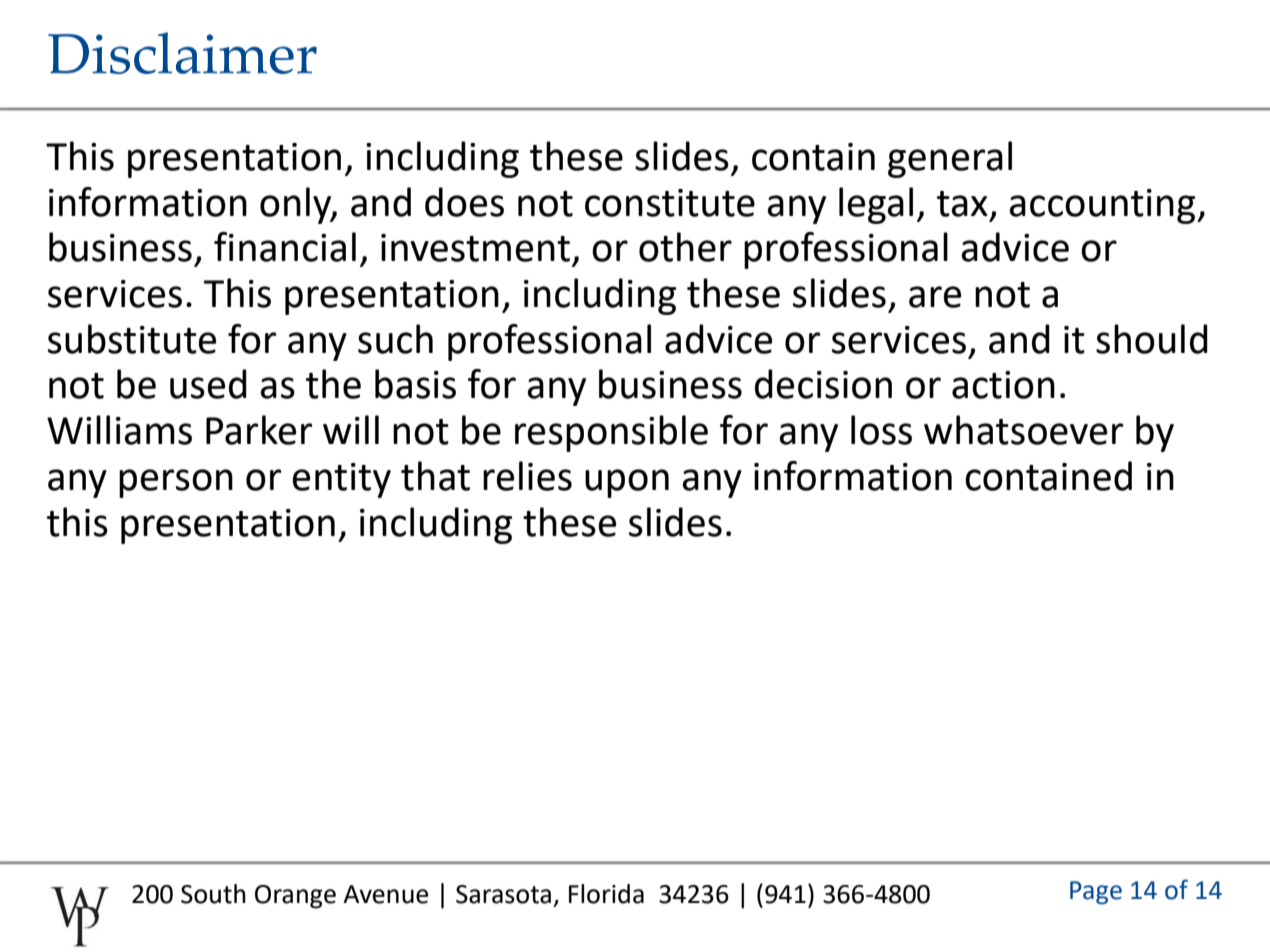 This image has height=952, width=1270. What do you see at coordinates (182, 53) in the image?
I see `Disclaimer` at bounding box center [182, 53].
